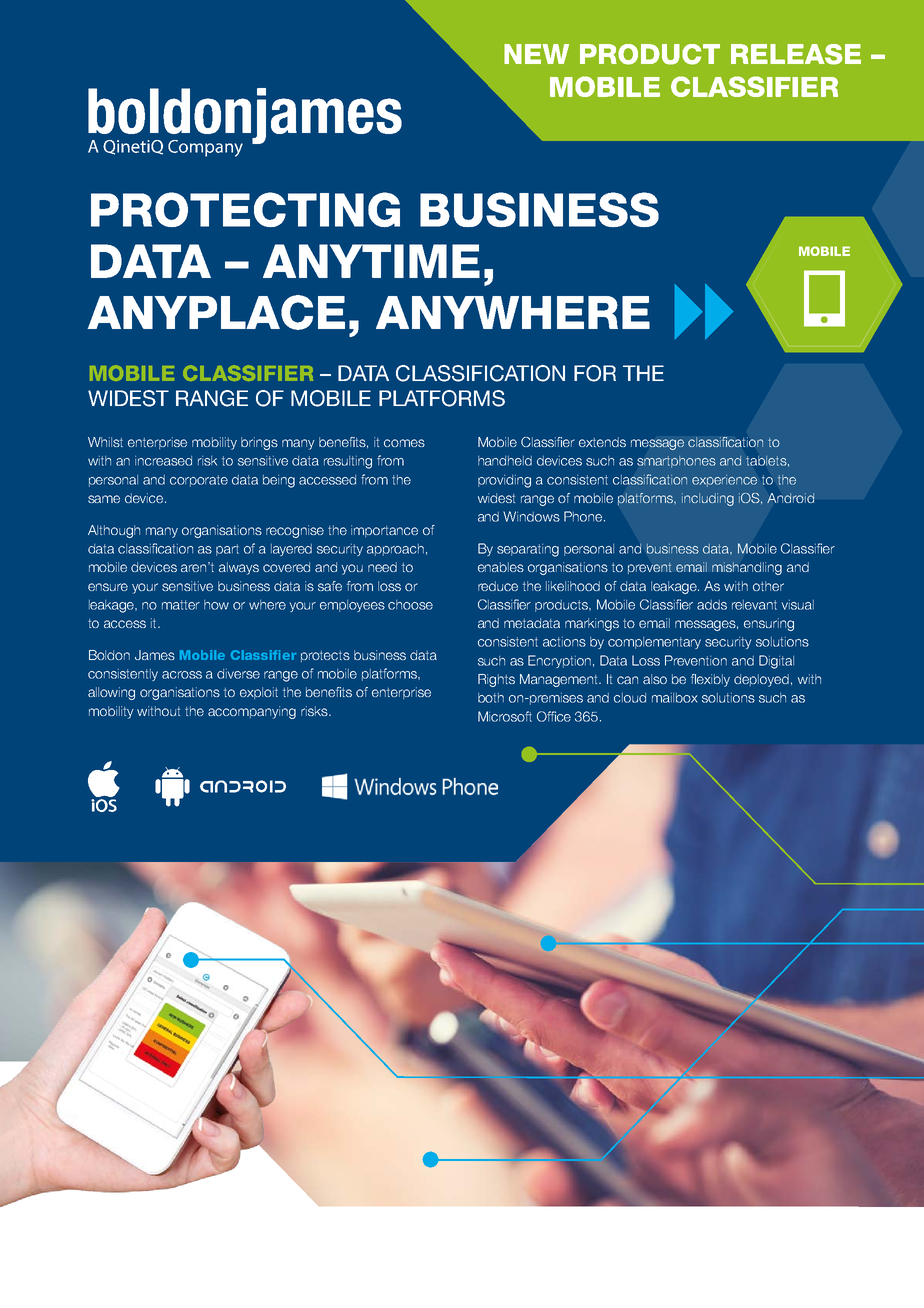  I want to click on NEW, so click(536, 54).
